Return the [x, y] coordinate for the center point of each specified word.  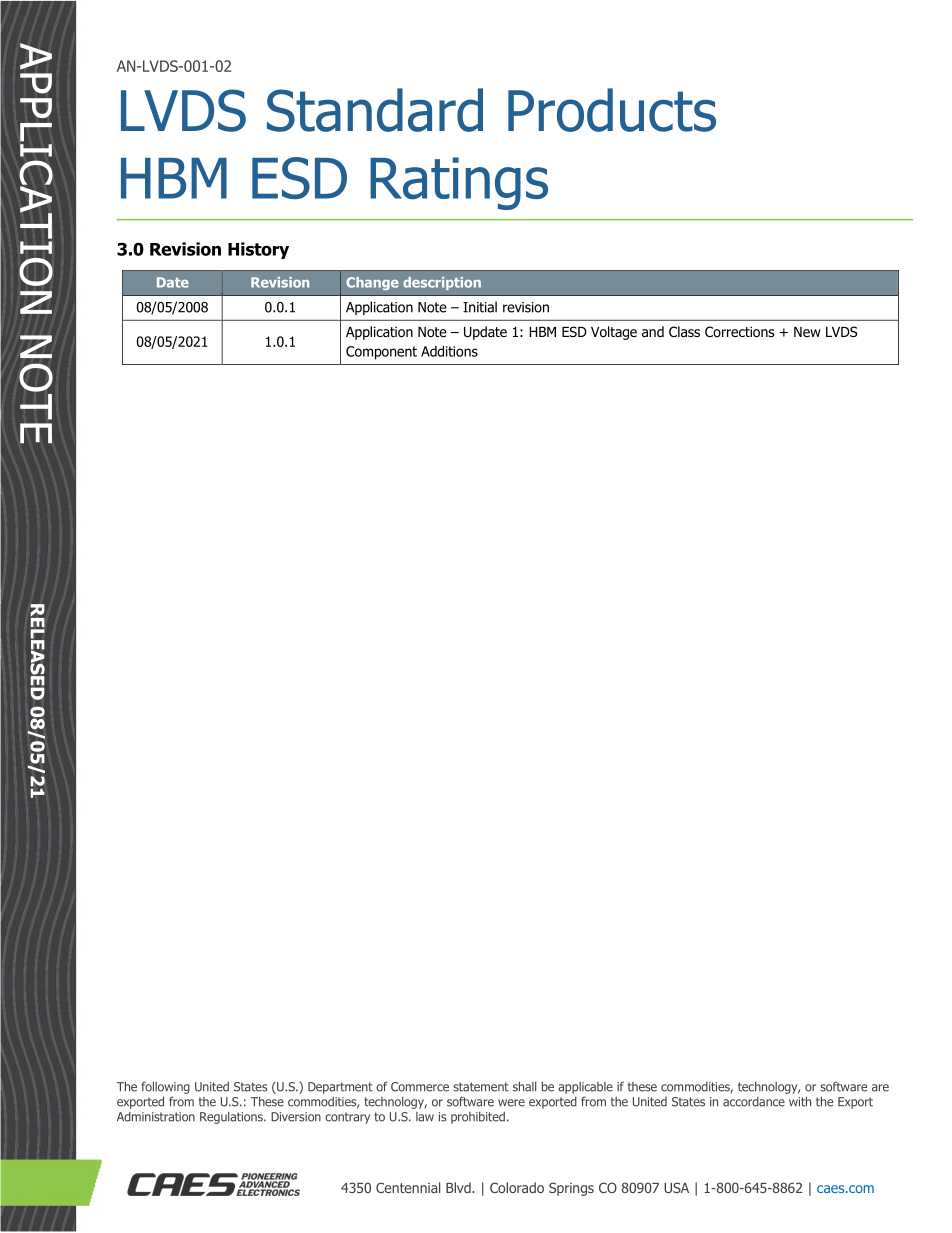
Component [381, 353]
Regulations [232, 1118]
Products [612, 110]
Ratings [459, 183]
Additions [449, 351]
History [258, 250]
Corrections [739, 332]
